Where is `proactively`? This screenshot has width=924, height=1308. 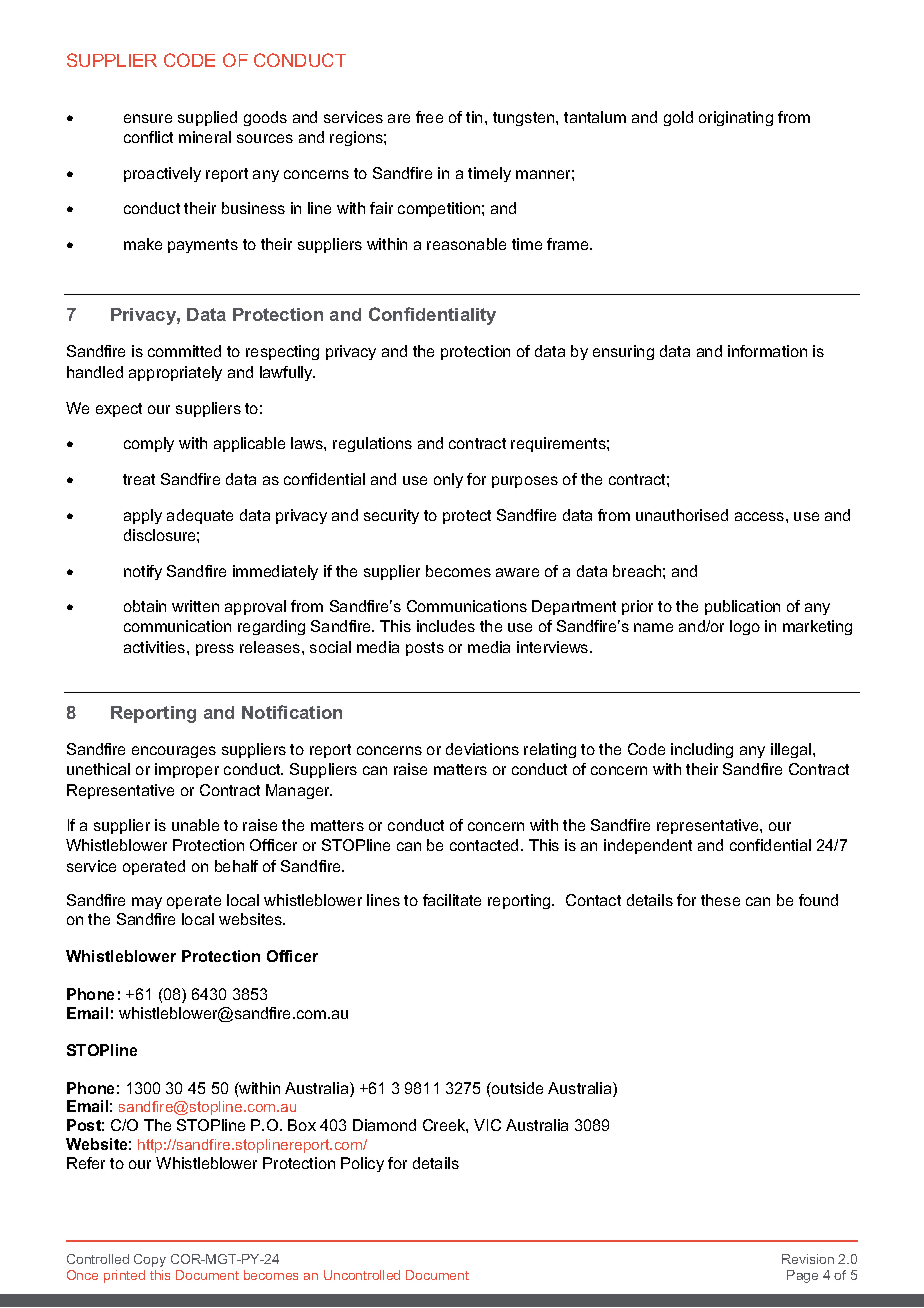
proactively is located at coordinates (162, 174).
